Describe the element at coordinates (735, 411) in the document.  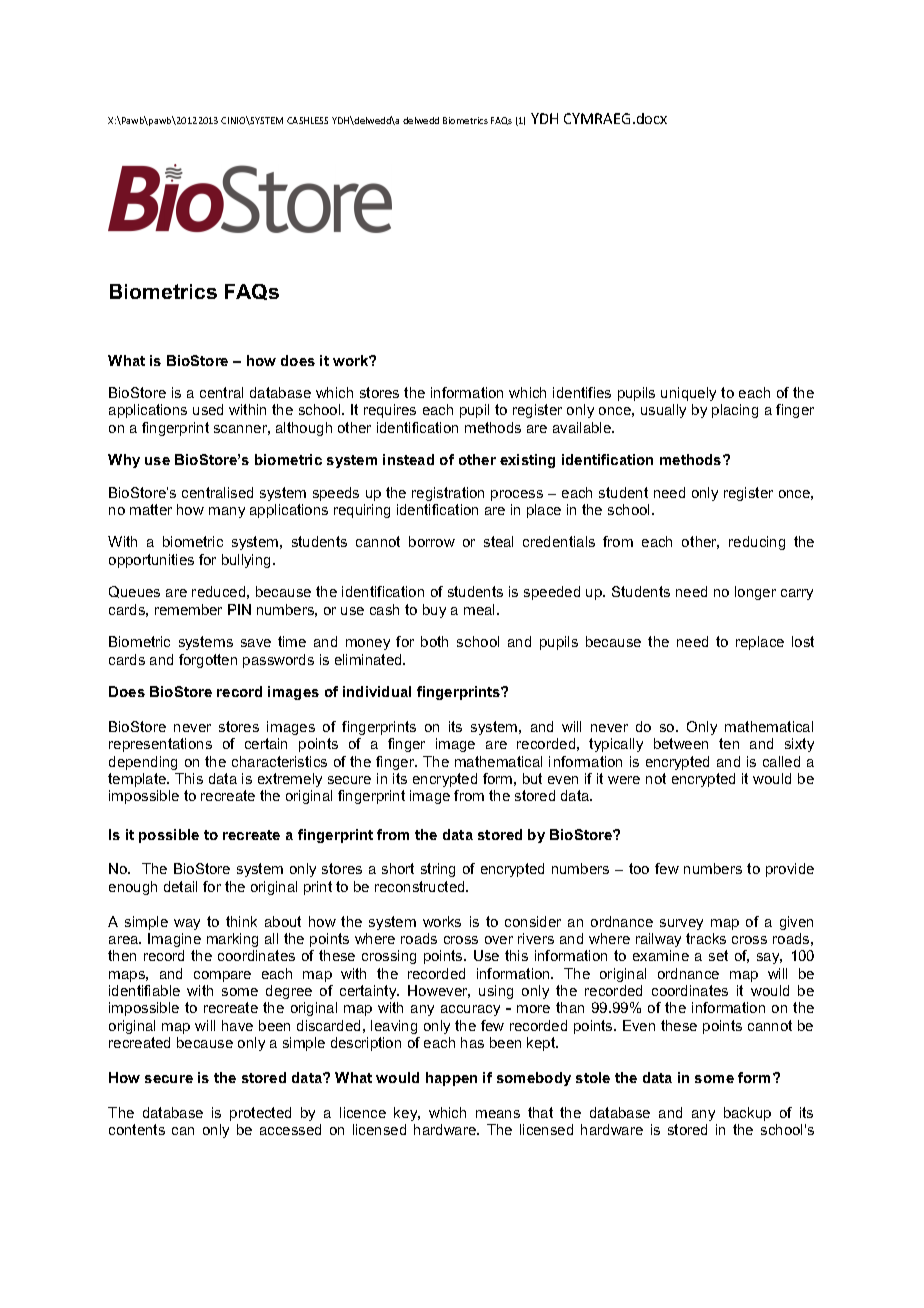
I see `placing` at that location.
